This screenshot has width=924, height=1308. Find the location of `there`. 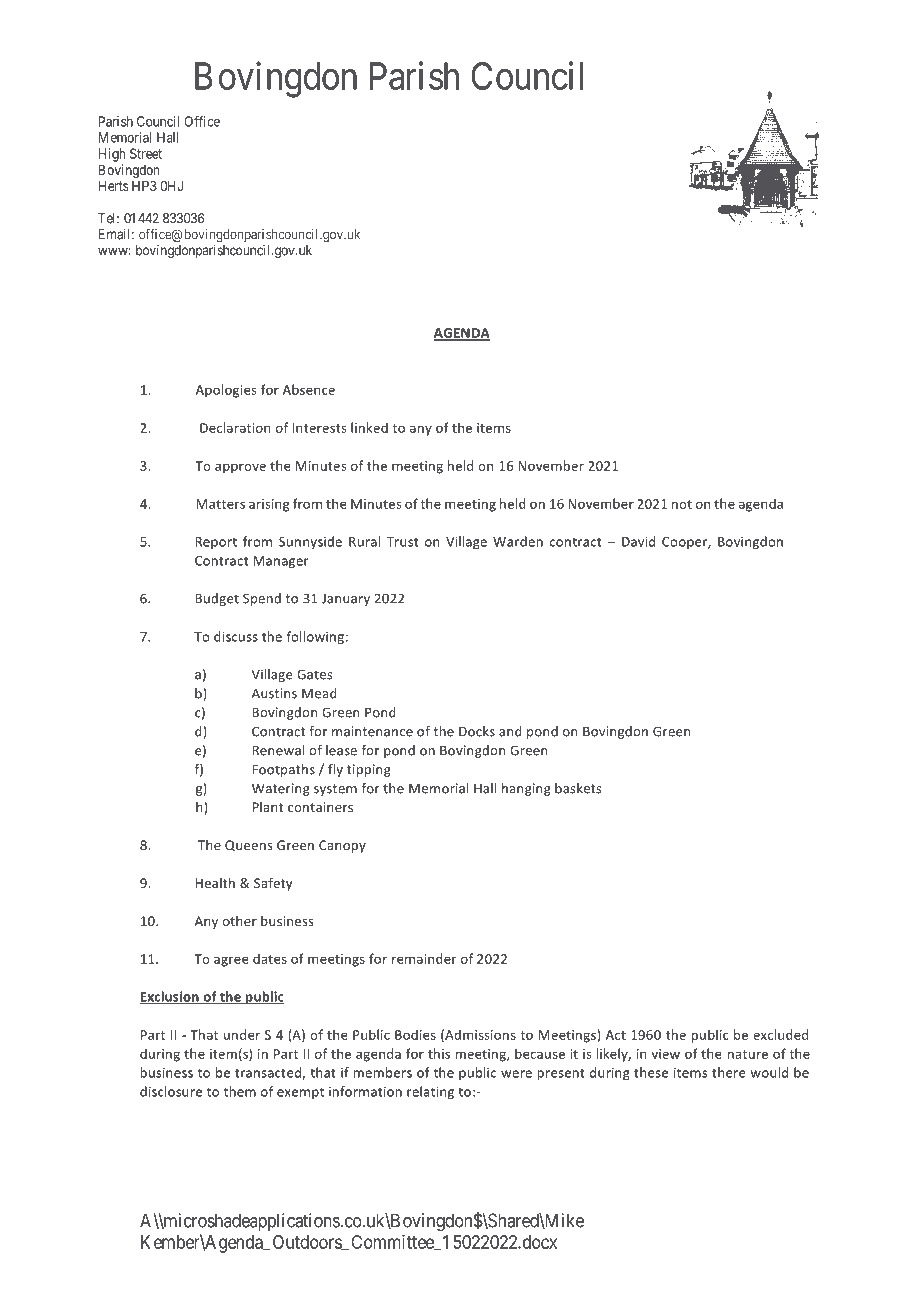

there is located at coordinates (729, 1072).
